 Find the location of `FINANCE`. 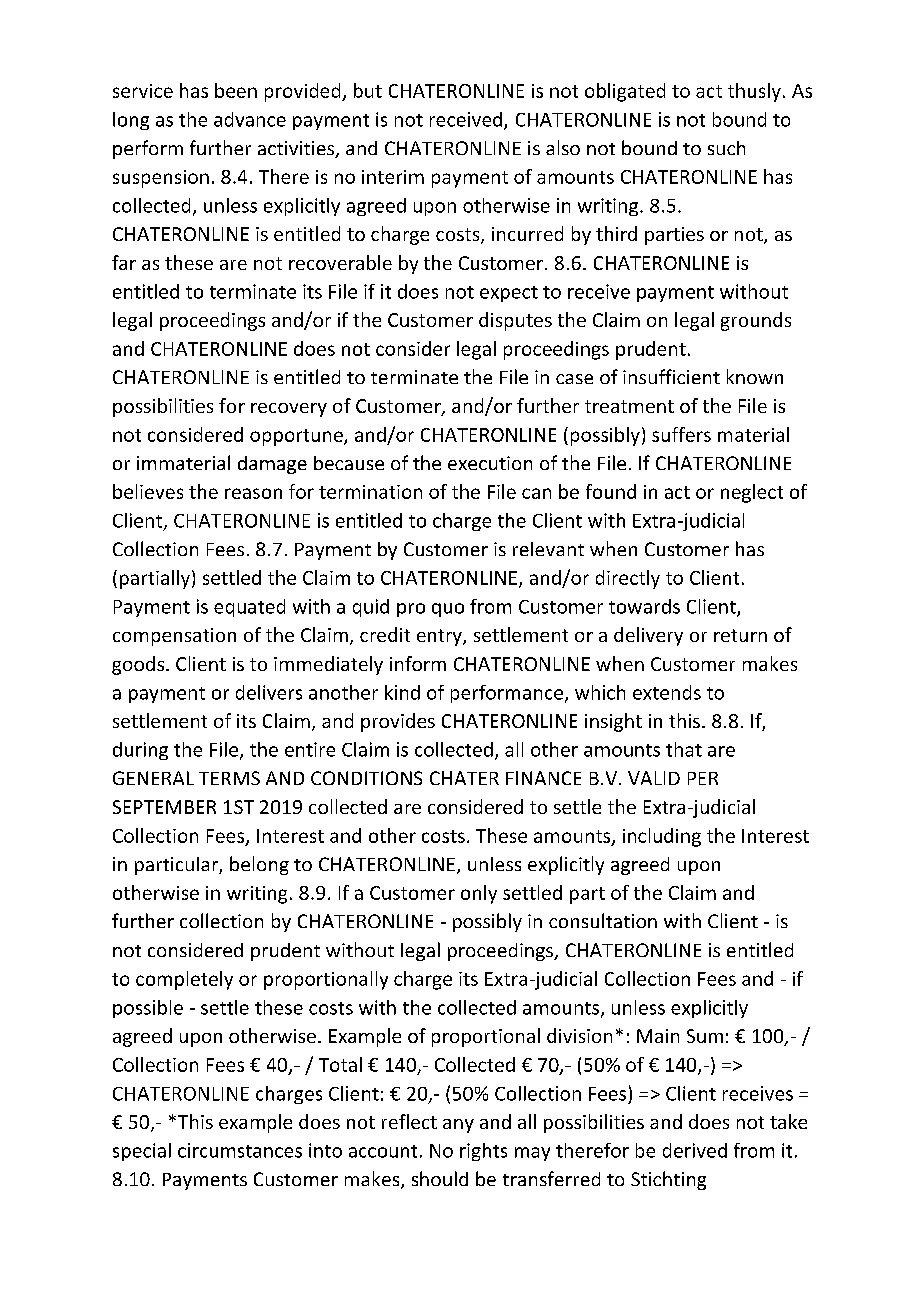

FINANCE is located at coordinates (543, 778).
